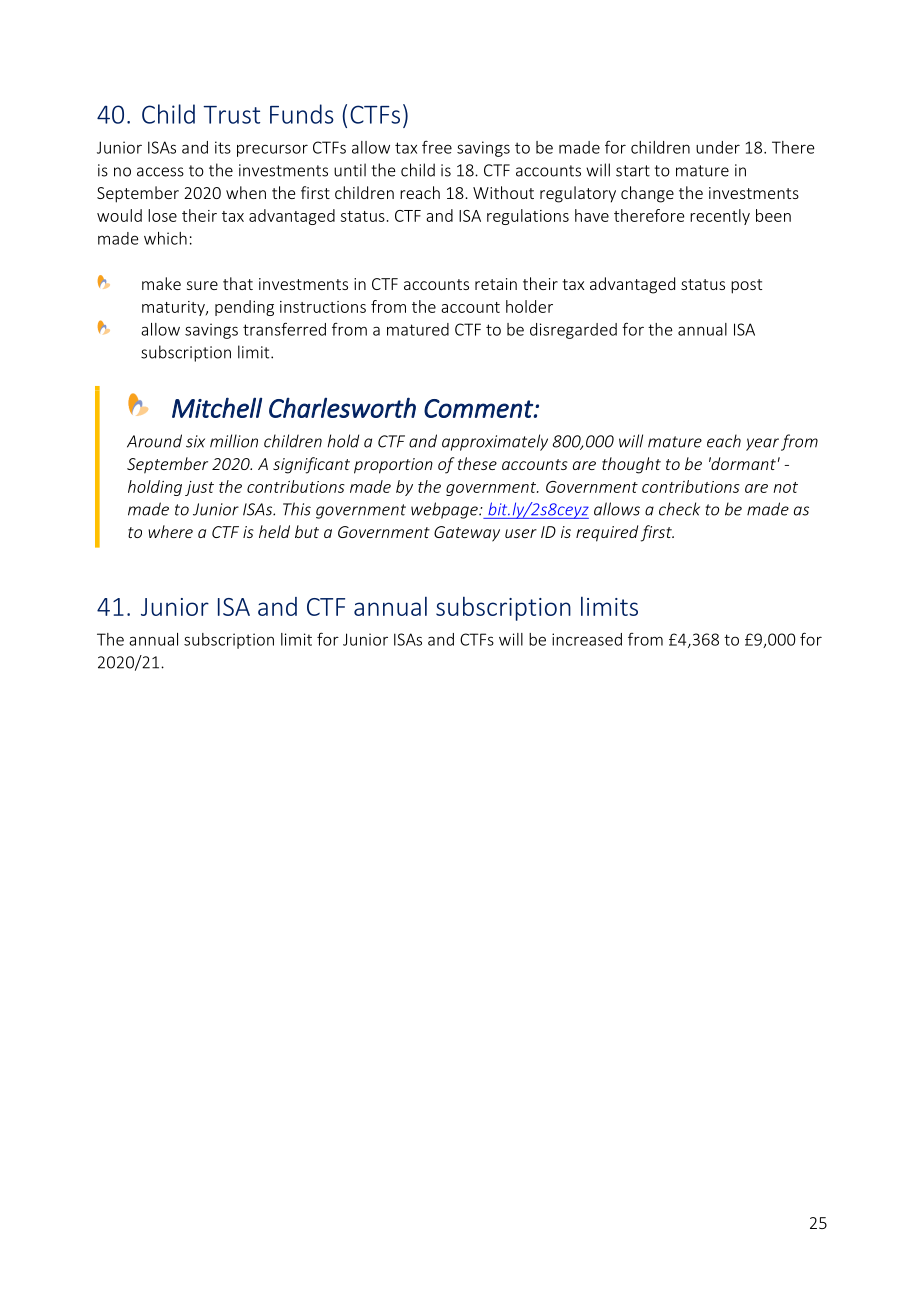  Describe the element at coordinates (342, 407) in the screenshot. I see `Charlesworth` at that location.
